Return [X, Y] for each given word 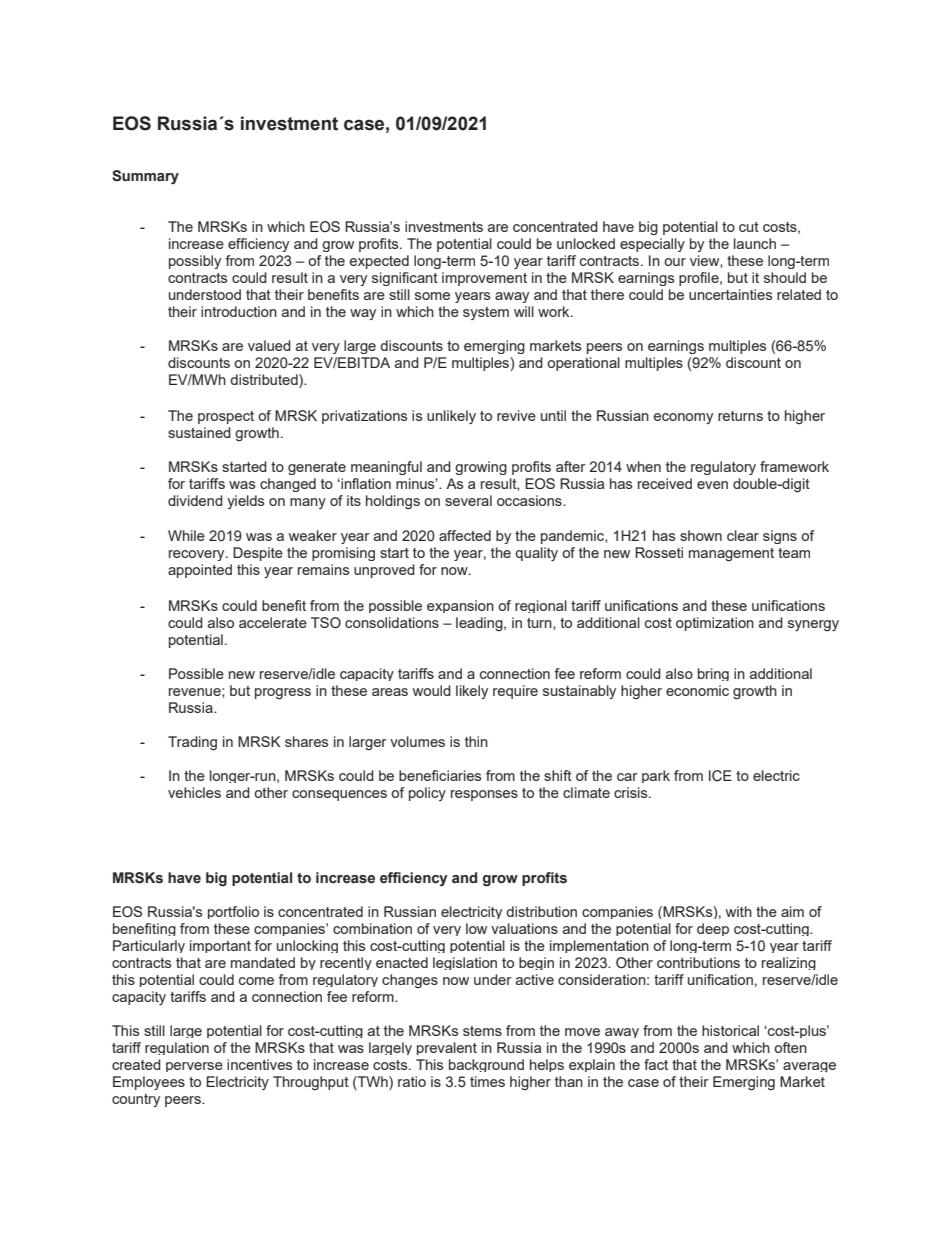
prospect [226, 417]
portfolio [233, 912]
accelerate [273, 622]
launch [755, 243]
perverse [194, 1067]
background [486, 1065]
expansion [460, 606]
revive [516, 415]
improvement [484, 279]
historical [730, 1030]
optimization [715, 624]
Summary [145, 177]
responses [484, 795]
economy [683, 418]
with [738, 911]
